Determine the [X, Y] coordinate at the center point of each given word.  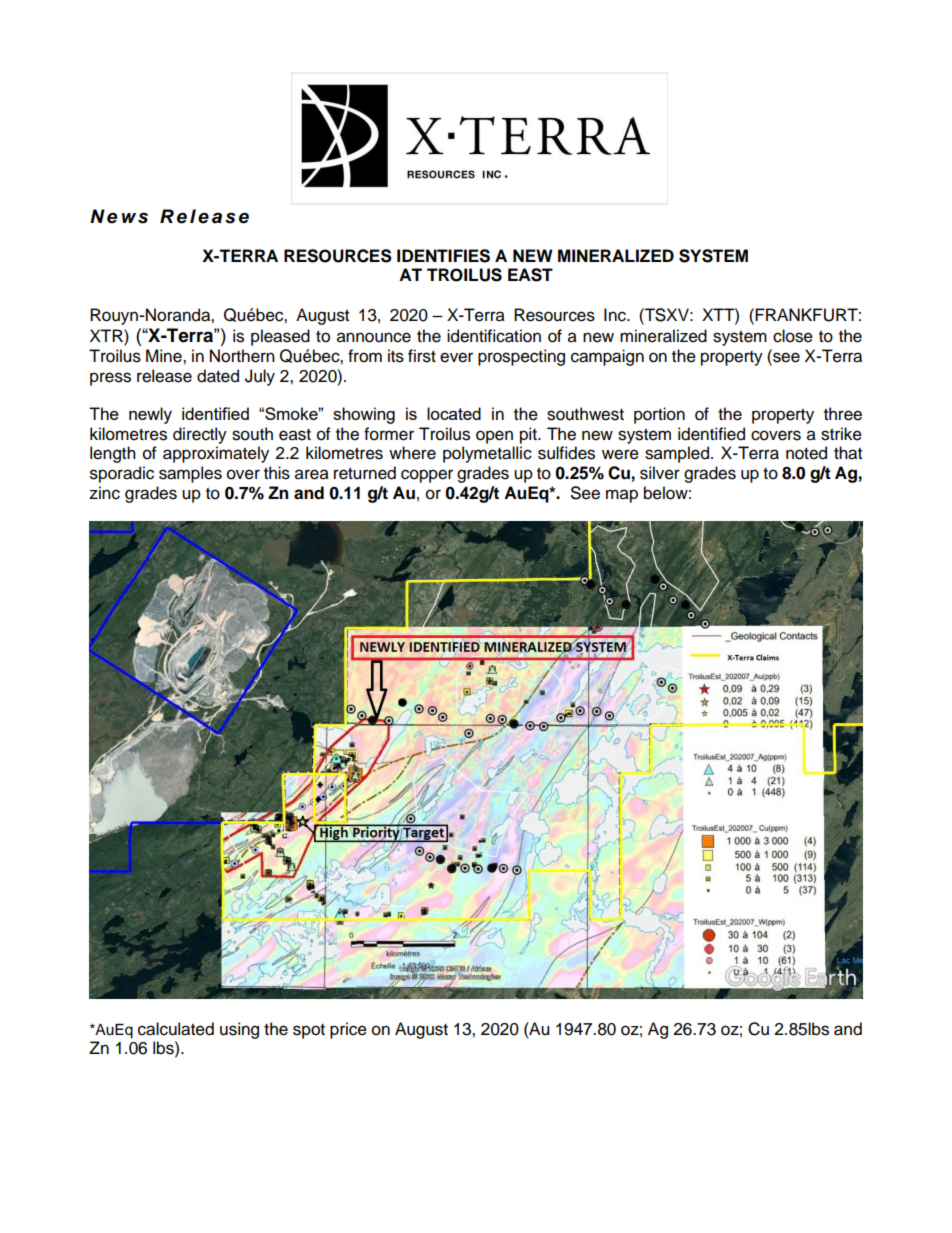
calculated [176, 1029]
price [348, 1030]
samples [190, 474]
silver [660, 473]
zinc [104, 493]
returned [365, 473]
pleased [280, 337]
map [622, 496]
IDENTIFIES [443, 256]
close [793, 336]
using [239, 1030]
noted [806, 453]
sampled [677, 454]
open [494, 437]
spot [309, 1031]
